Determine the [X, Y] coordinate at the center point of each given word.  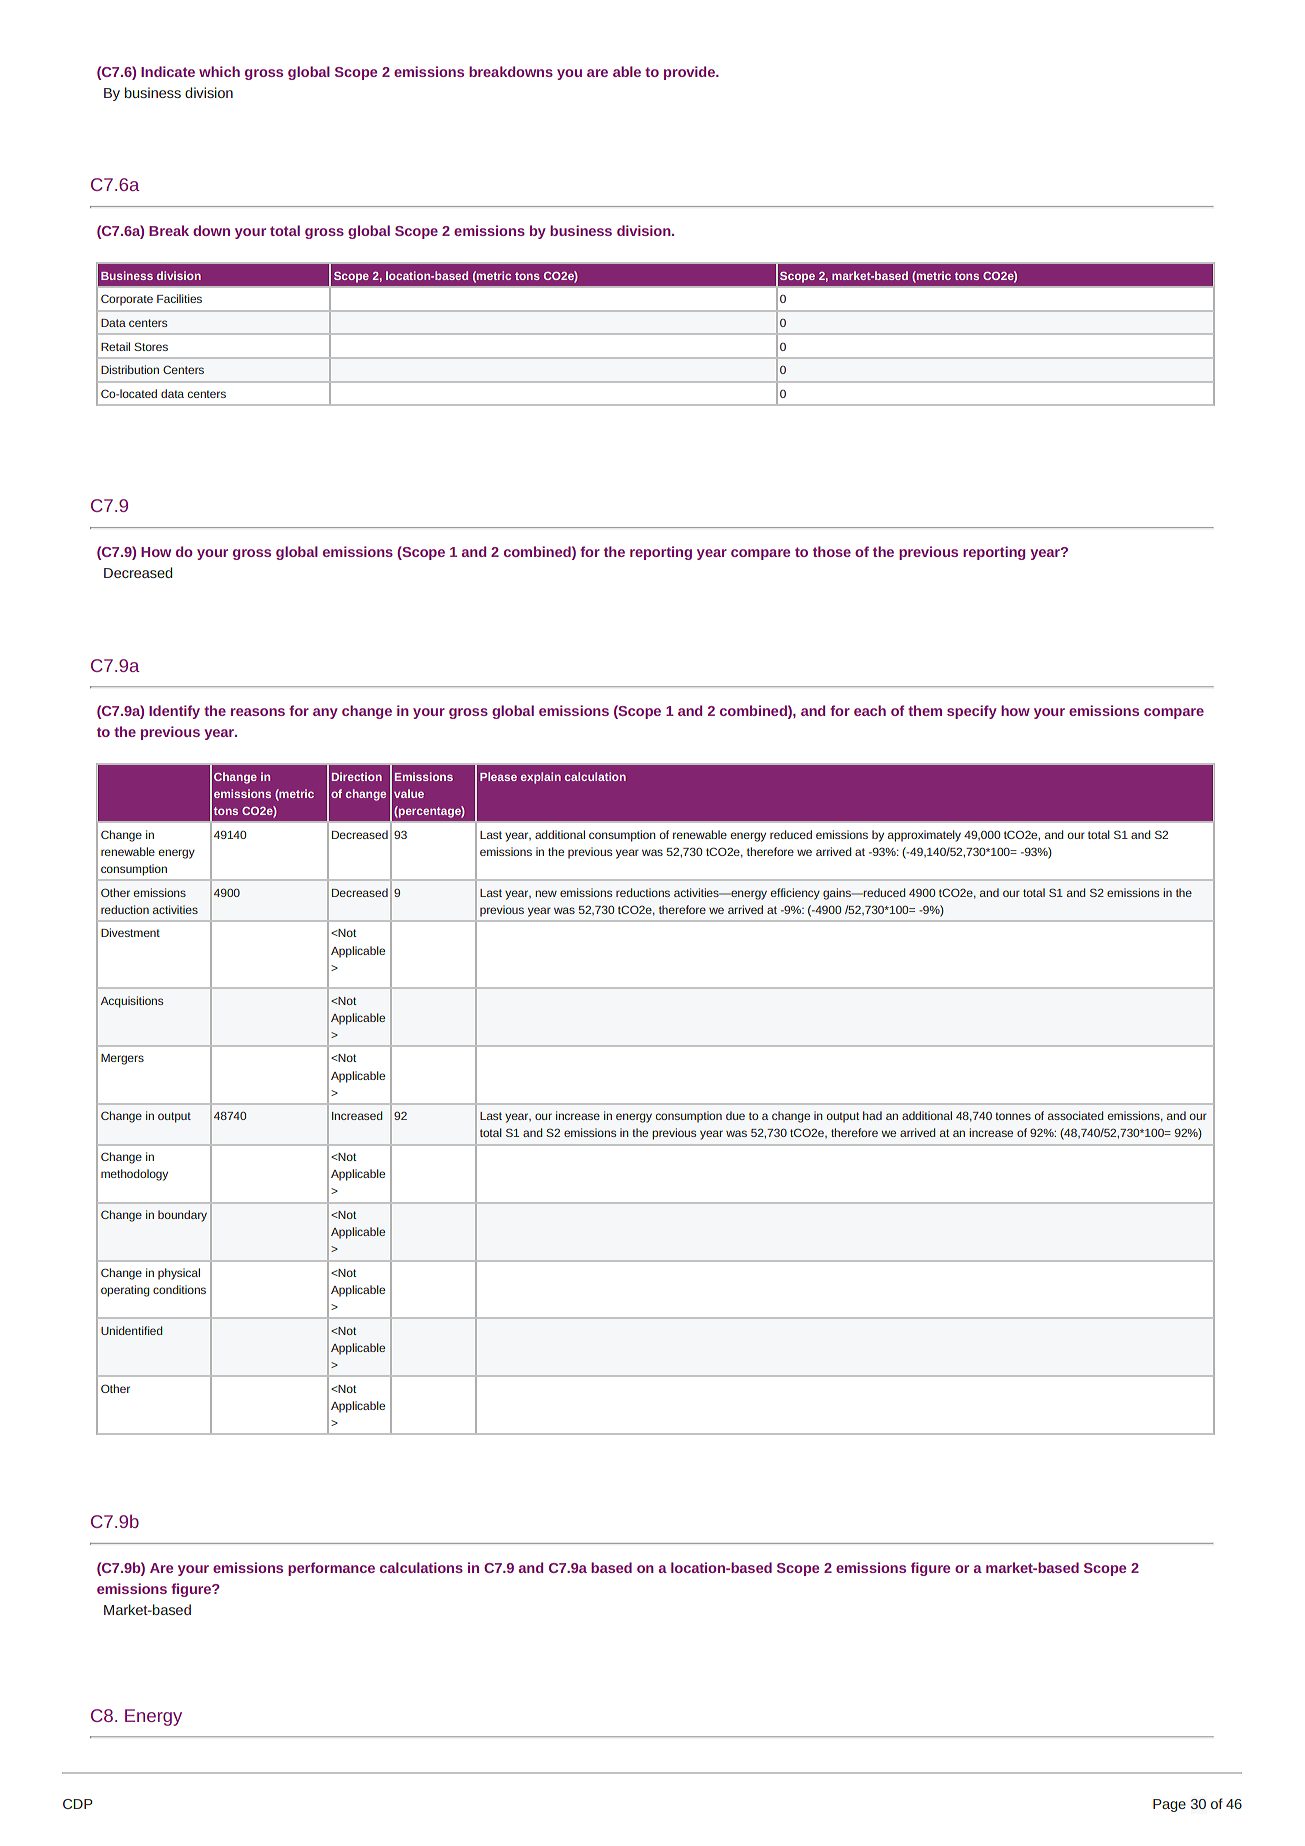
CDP [78, 1804]
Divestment [130, 932]
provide [691, 73]
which [219, 71]
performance [331, 1569]
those [832, 551]
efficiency [795, 894]
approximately [924, 836]
